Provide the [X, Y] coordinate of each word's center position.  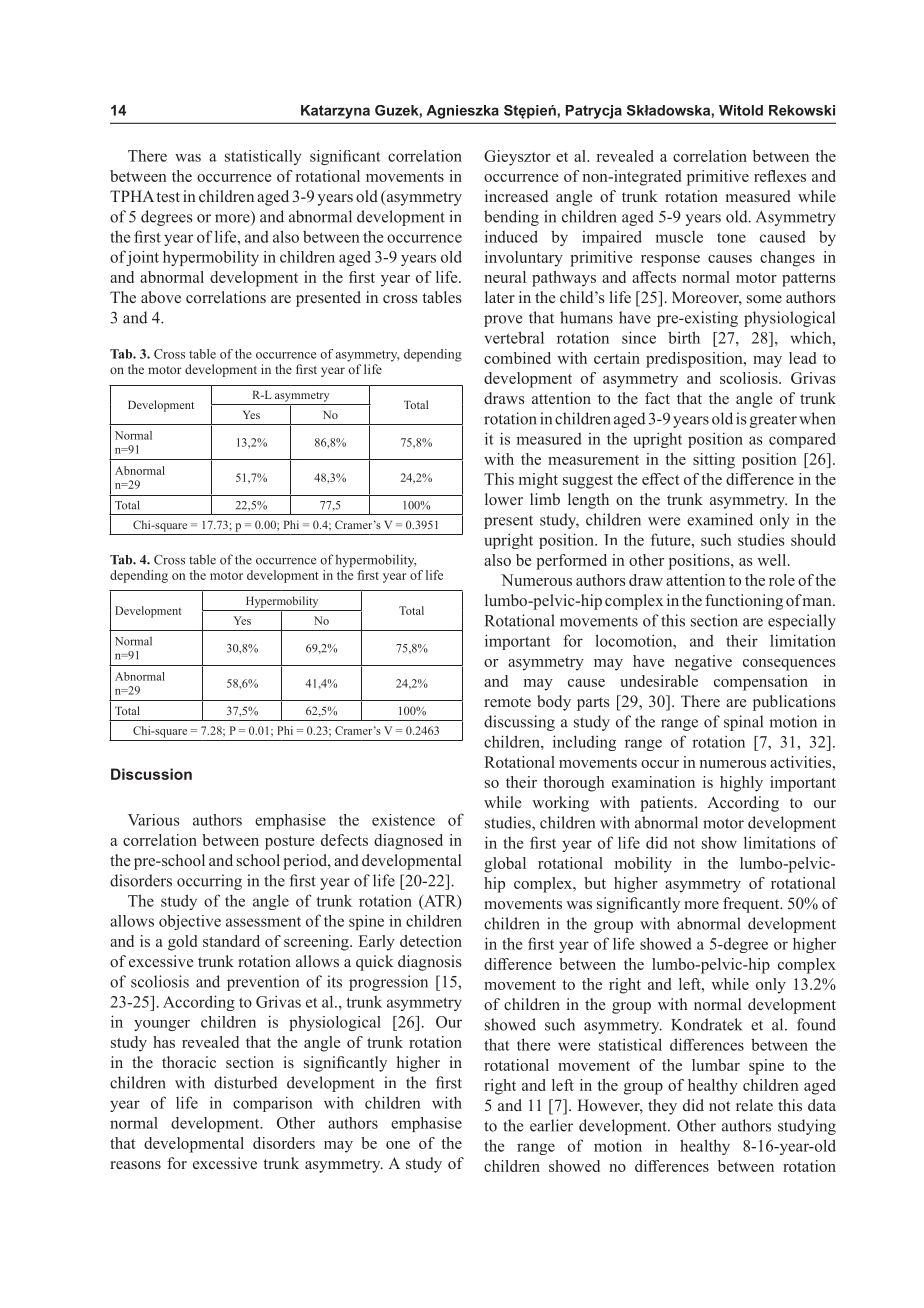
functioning [744, 602]
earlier [551, 1125]
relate [754, 1105]
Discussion [151, 774]
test [168, 197]
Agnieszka [463, 112]
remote [507, 702]
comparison [273, 1104]
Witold [741, 110]
